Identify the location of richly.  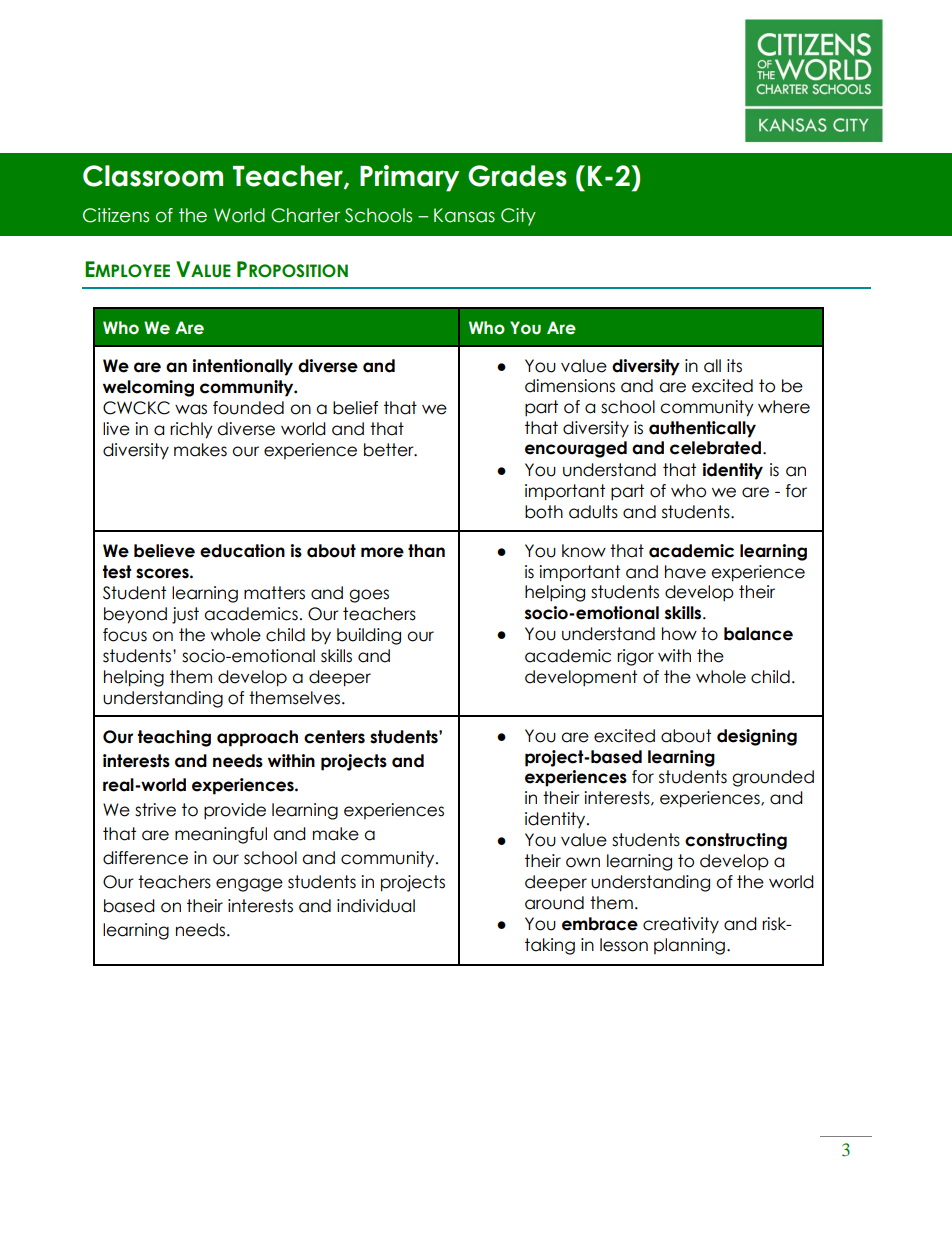
(191, 430).
